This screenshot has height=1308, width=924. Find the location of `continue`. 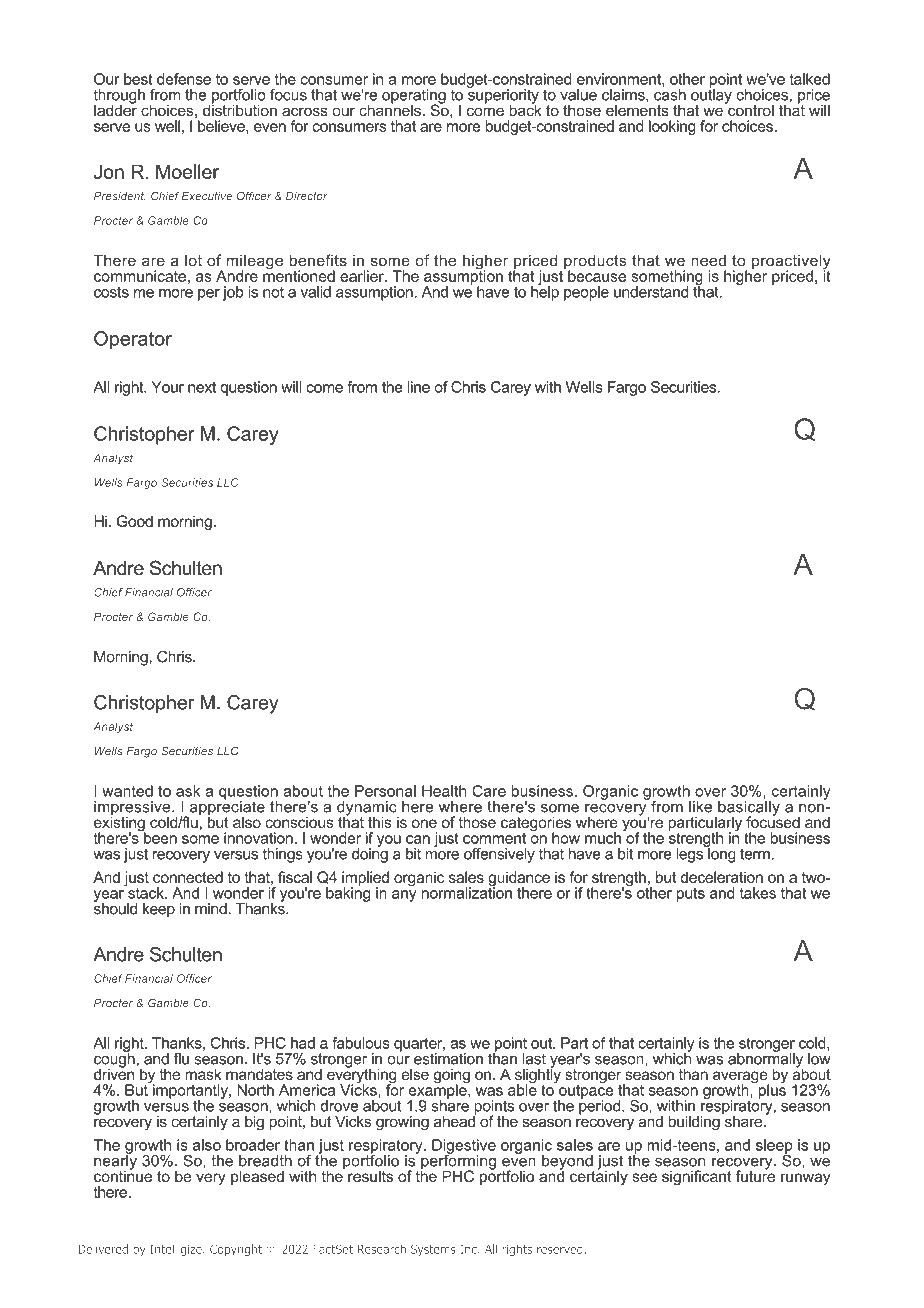

continue is located at coordinates (123, 1175).
